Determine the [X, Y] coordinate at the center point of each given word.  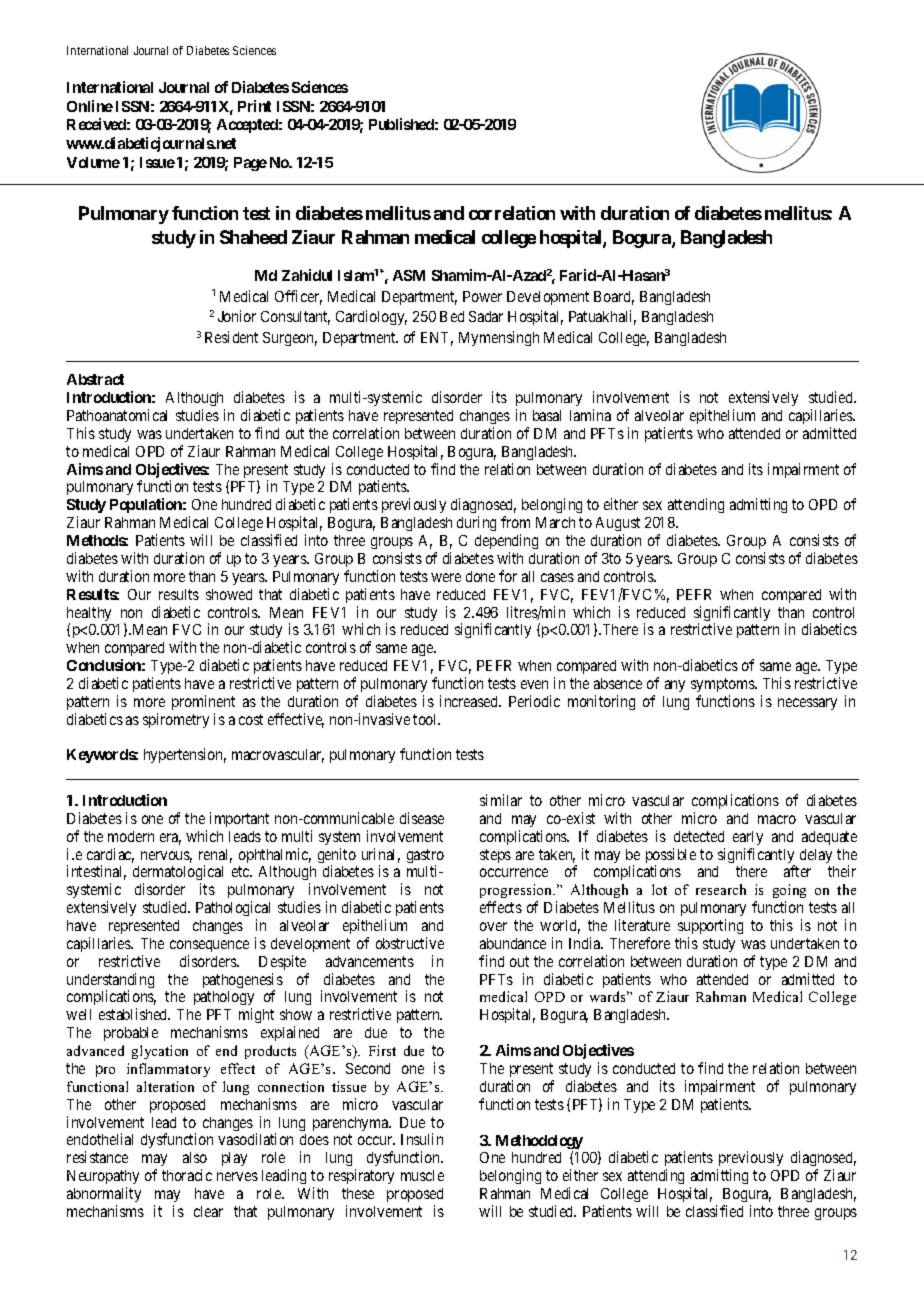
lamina [590, 415]
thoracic [187, 1175]
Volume [93, 162]
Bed [452, 316]
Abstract [95, 379]
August [618, 526]
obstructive [410, 943]
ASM [409, 275]
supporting [710, 926]
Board [614, 298]
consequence [209, 946]
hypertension [185, 755]
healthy [89, 615]
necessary [807, 704]
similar [501, 800]
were [446, 577]
